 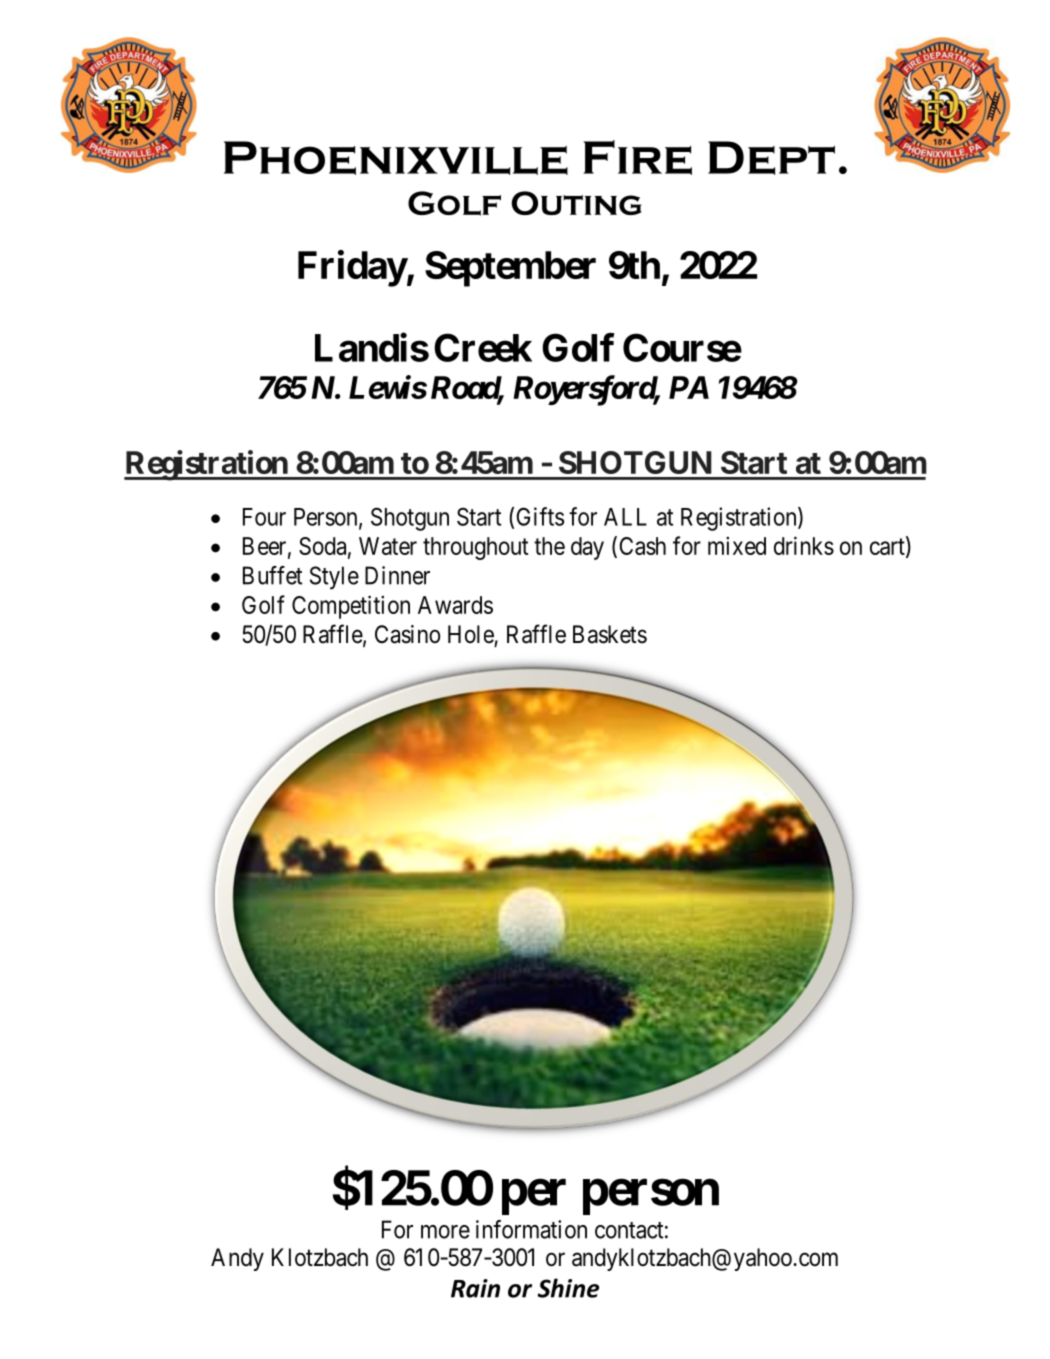 What do you see at coordinates (771, 158) in the screenshot?
I see `Dept` at bounding box center [771, 158].
